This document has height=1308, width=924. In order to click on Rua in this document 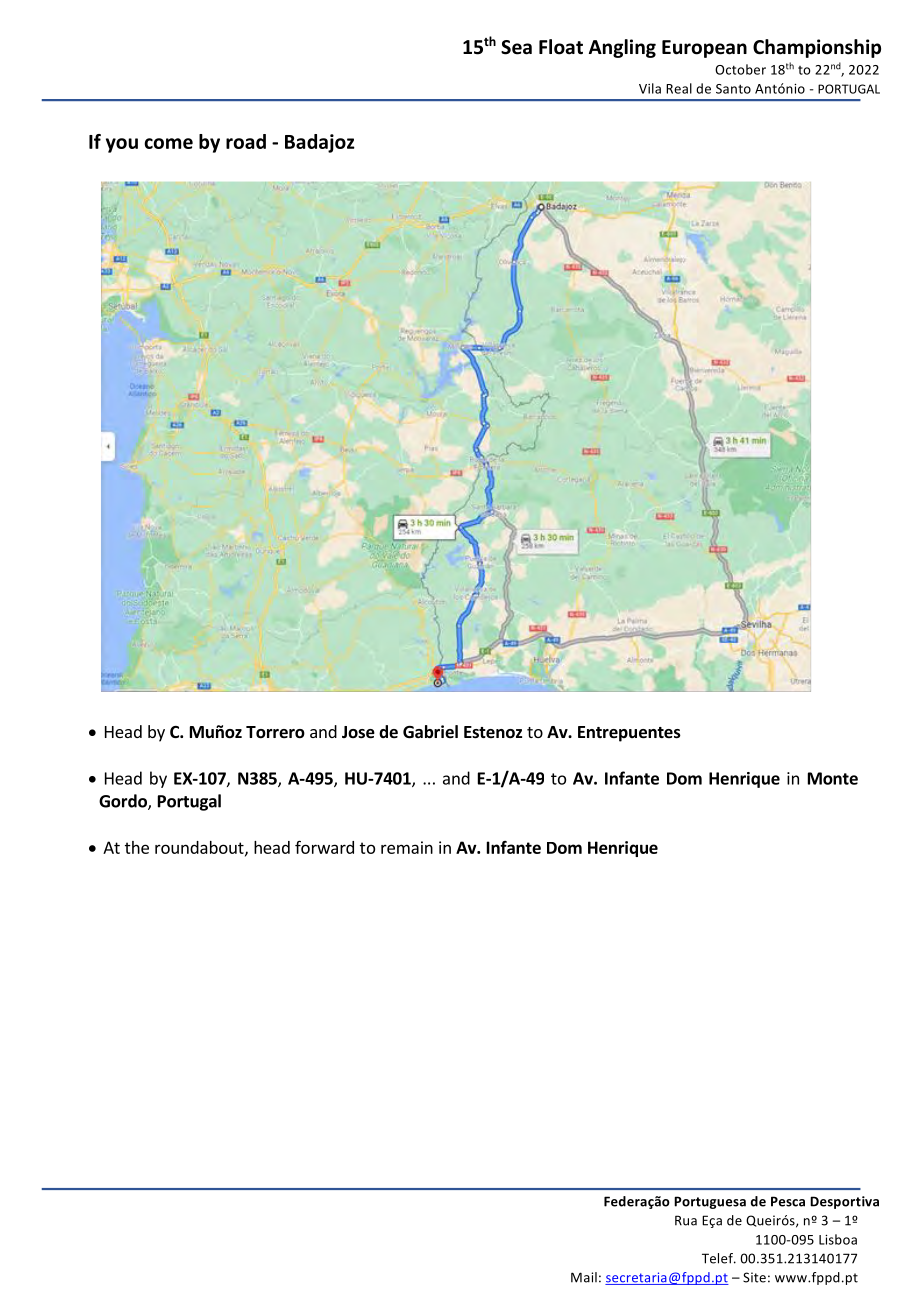, I will do `click(686, 1220)`.
